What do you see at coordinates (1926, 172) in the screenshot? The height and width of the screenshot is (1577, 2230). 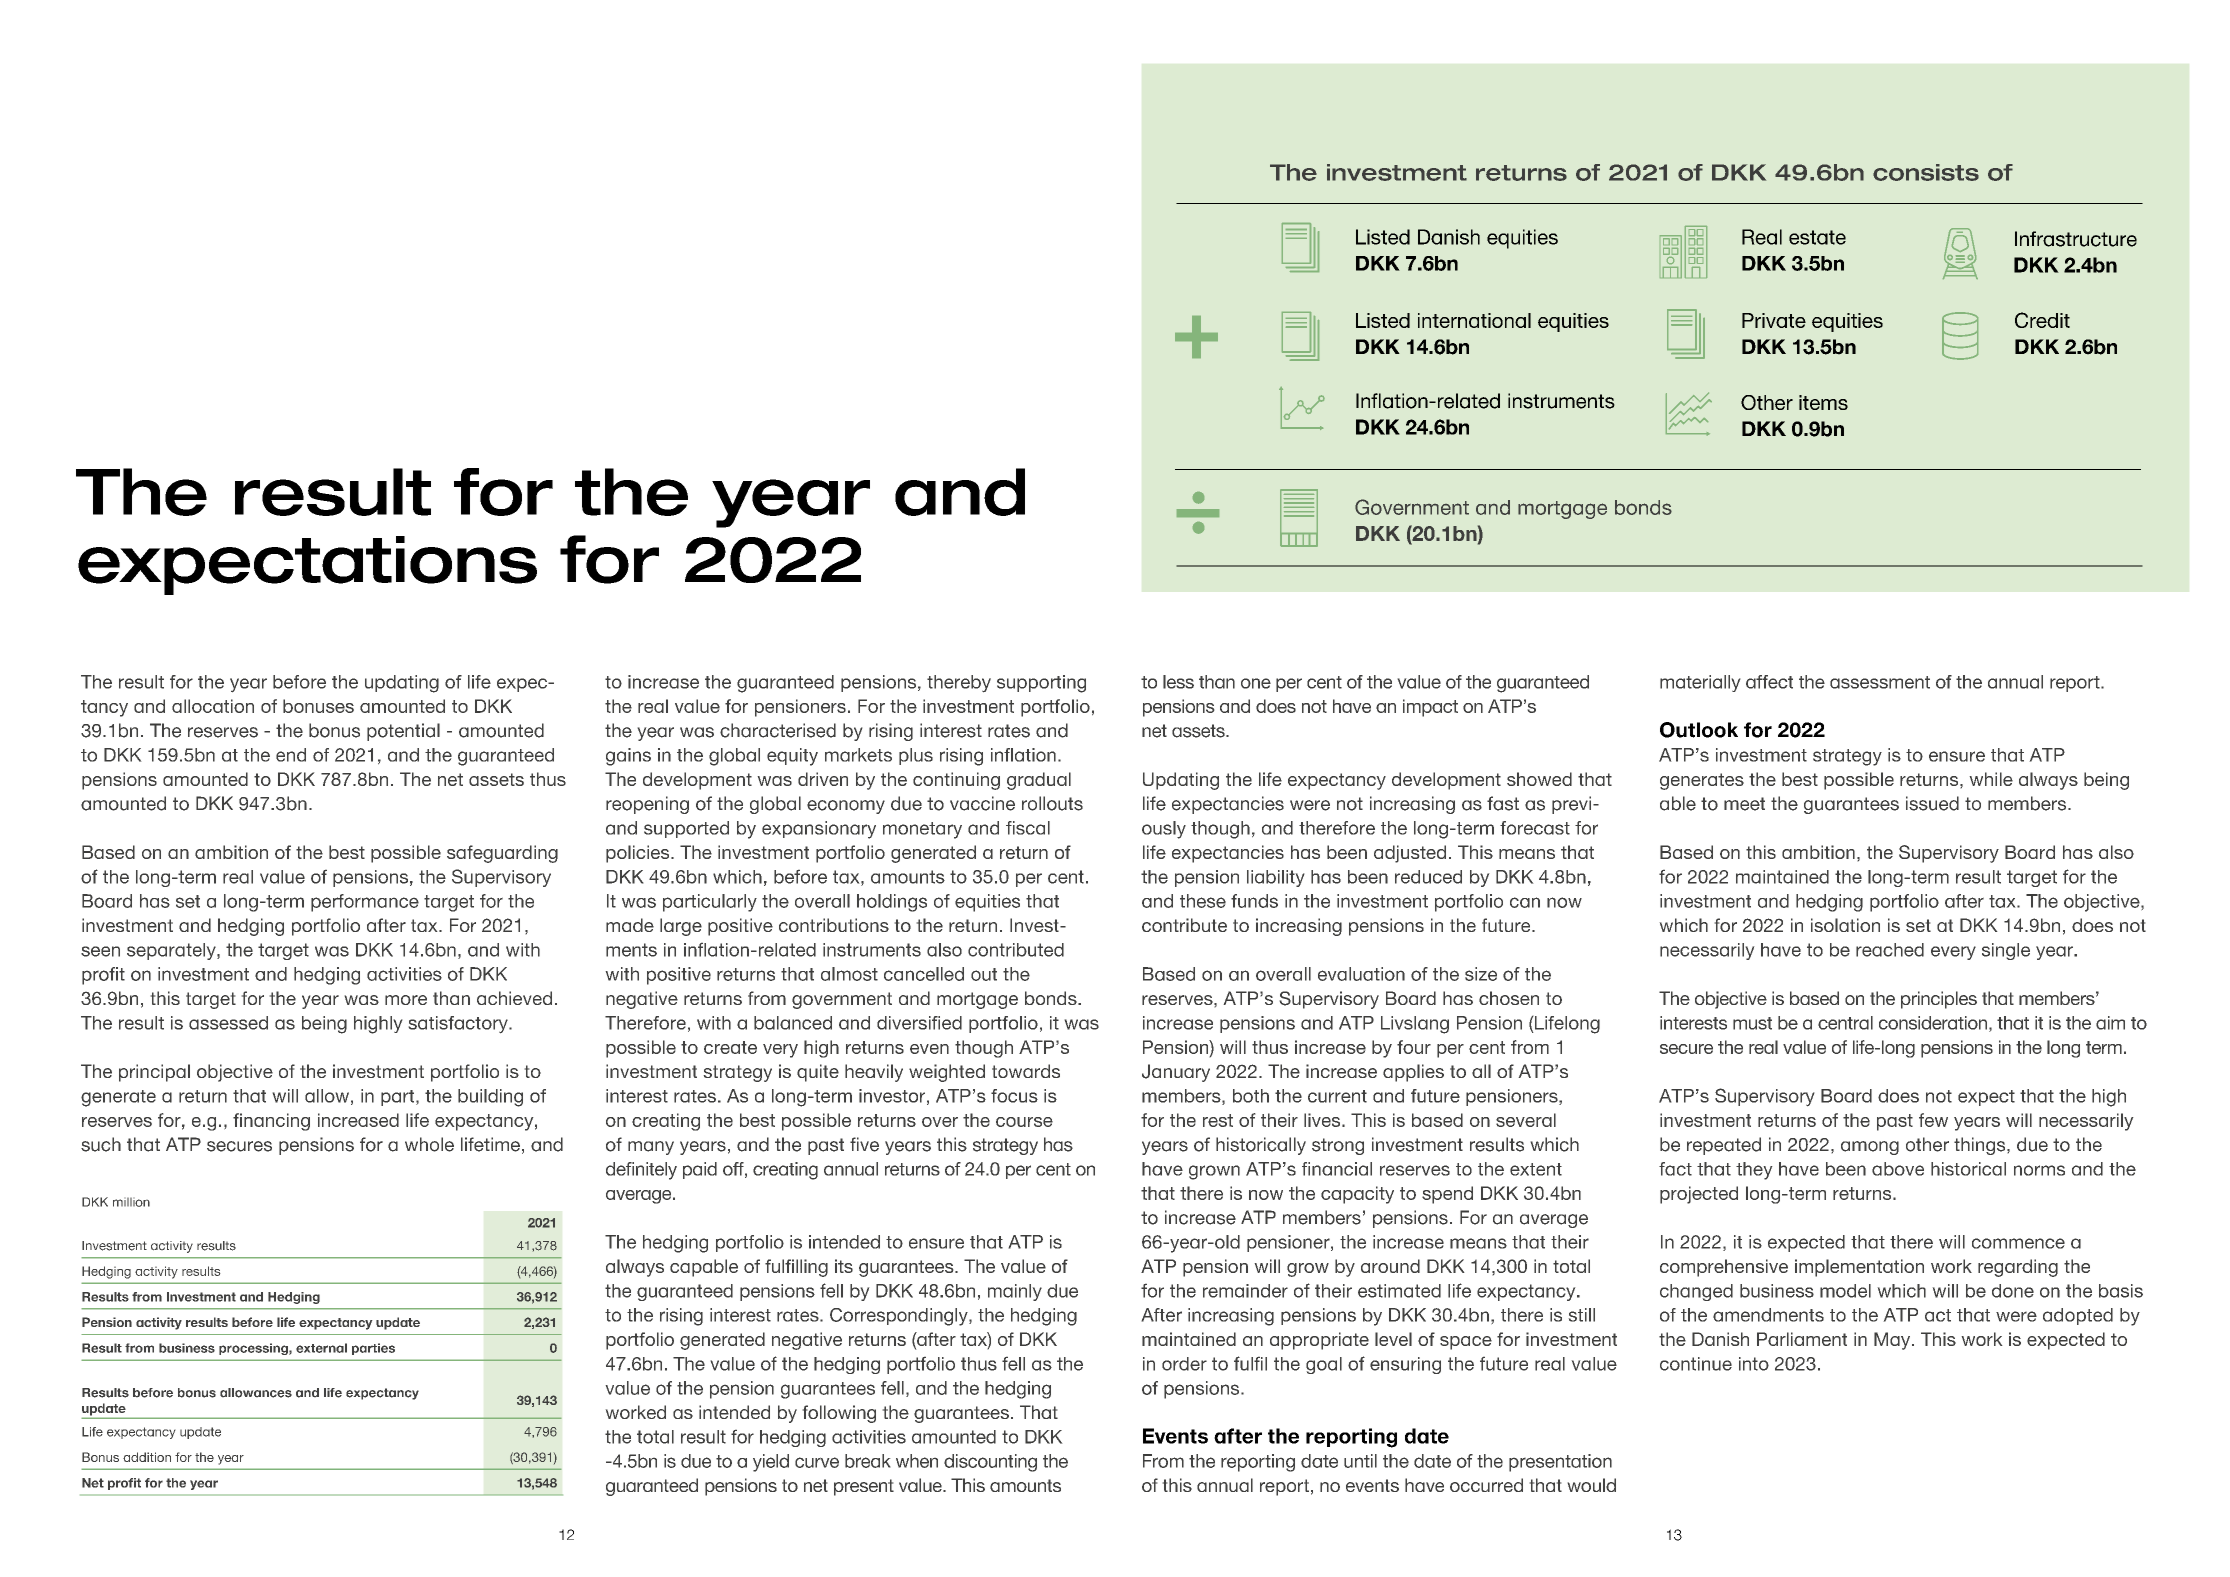 I see `consists` at bounding box center [1926, 172].
